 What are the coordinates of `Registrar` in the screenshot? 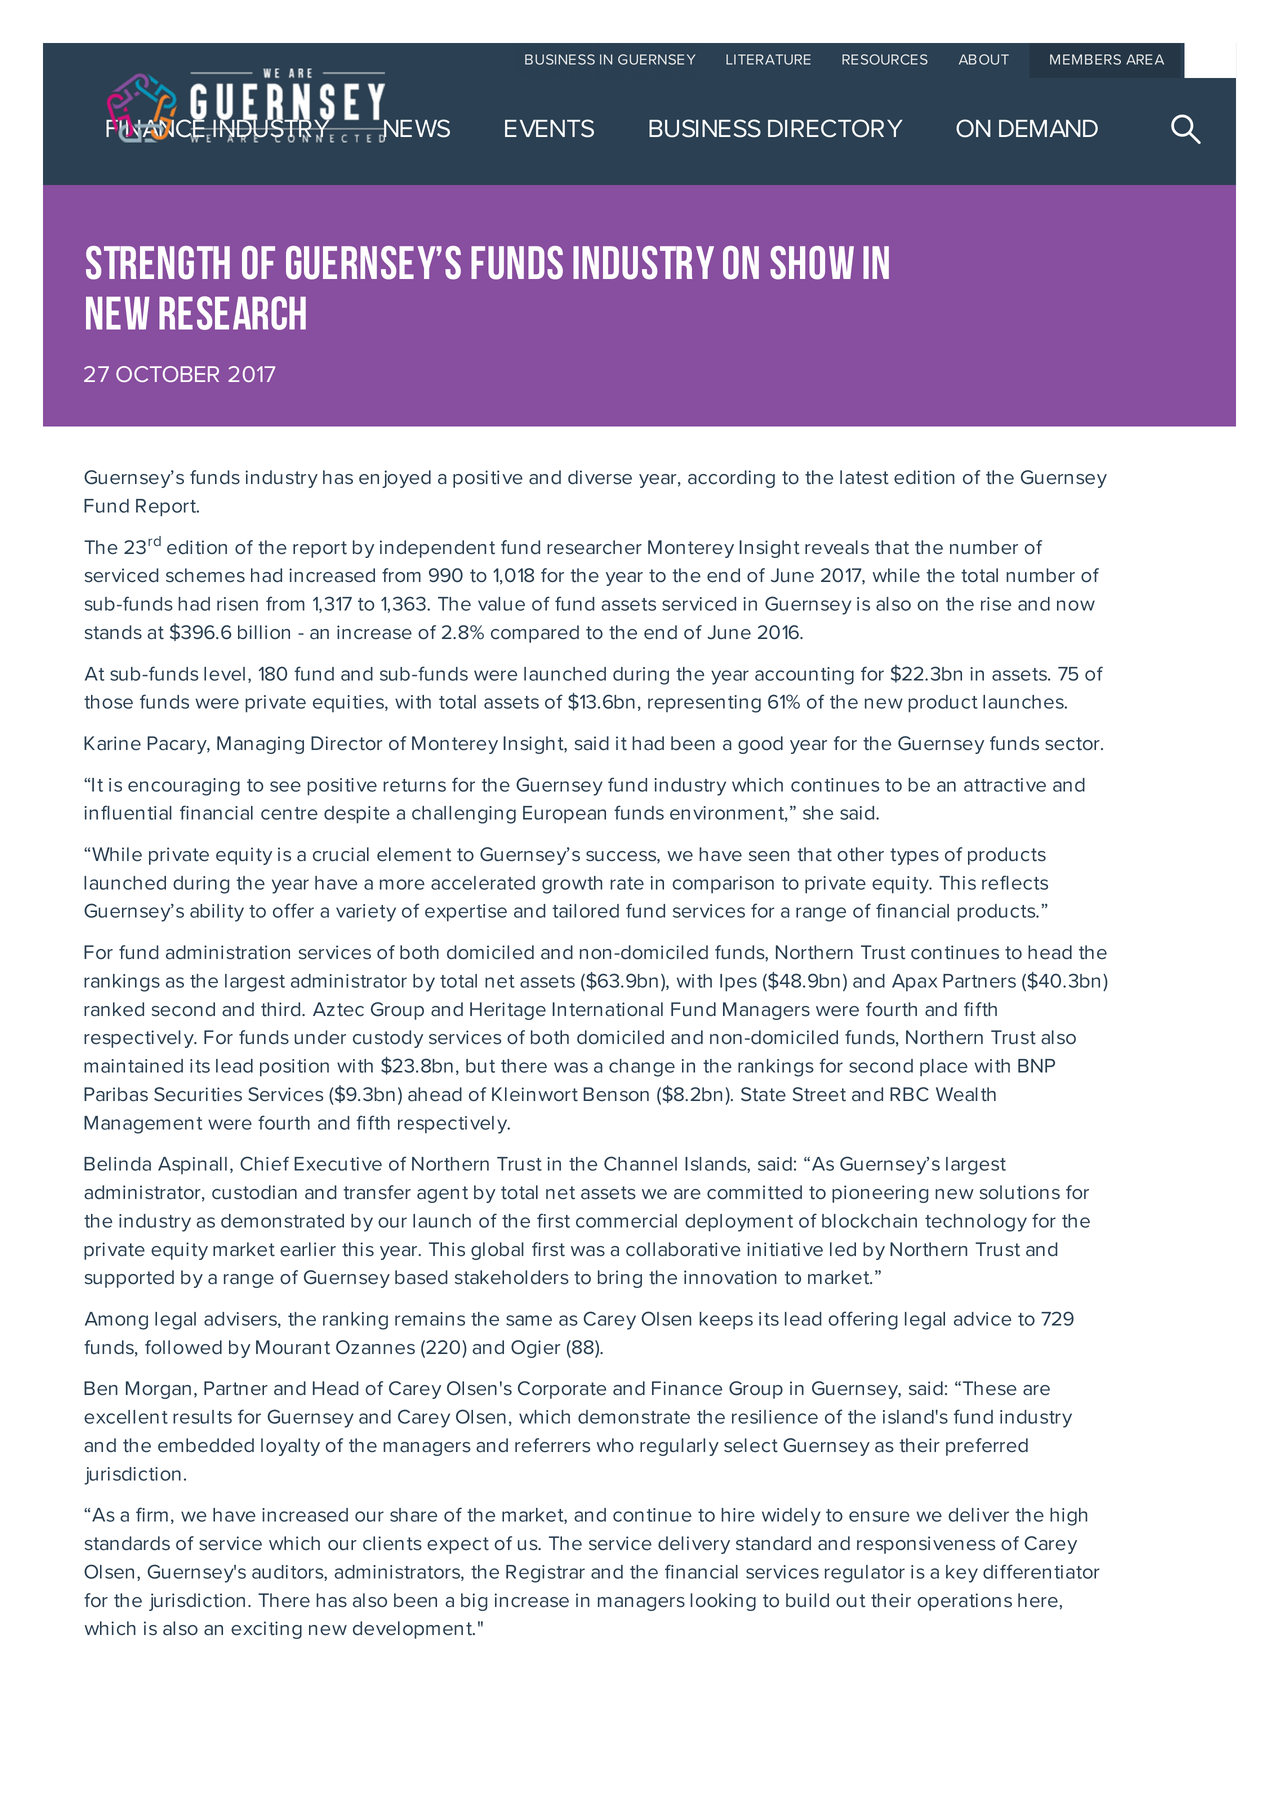 It's located at (545, 1574).
